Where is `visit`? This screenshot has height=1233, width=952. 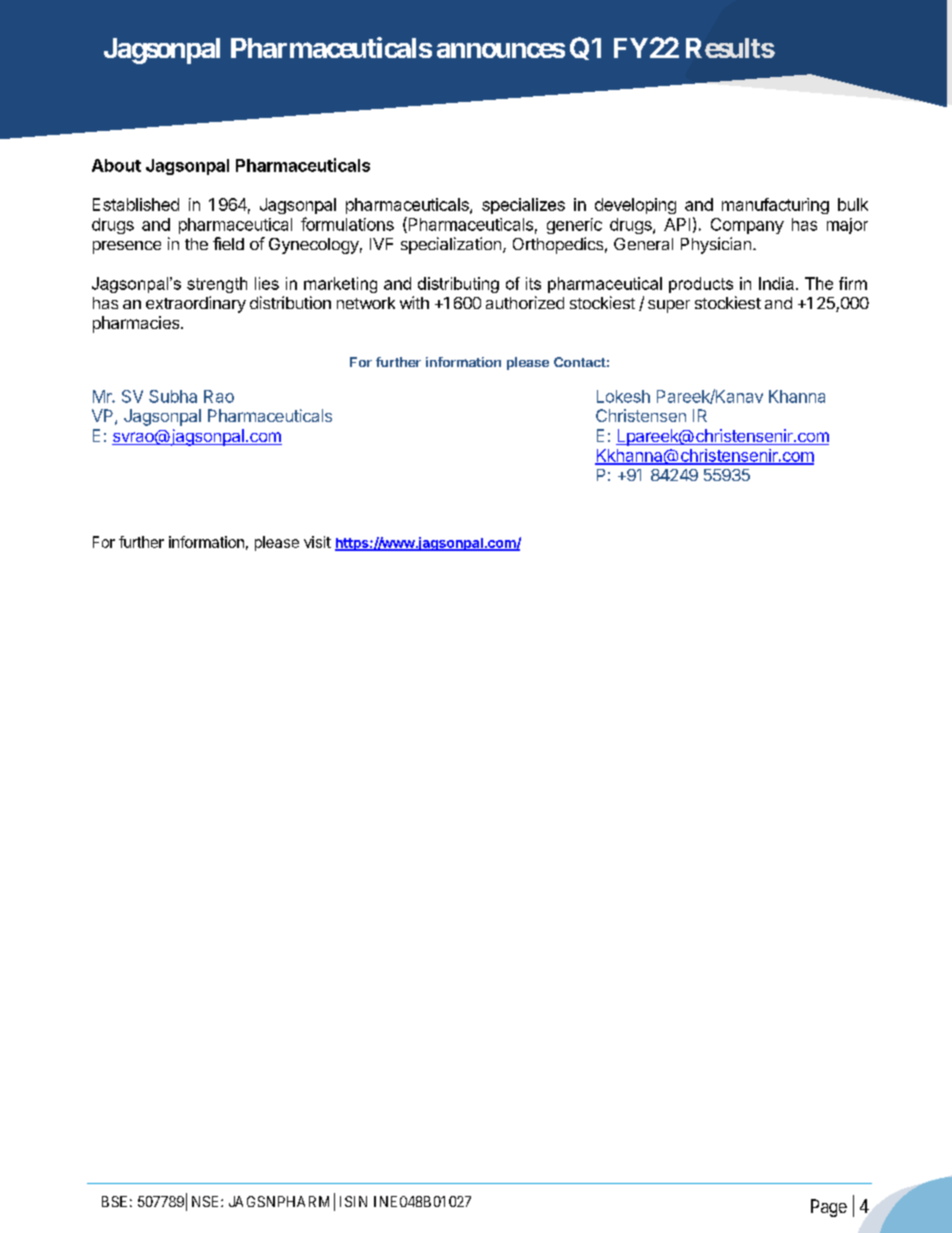
visit is located at coordinates (317, 542).
